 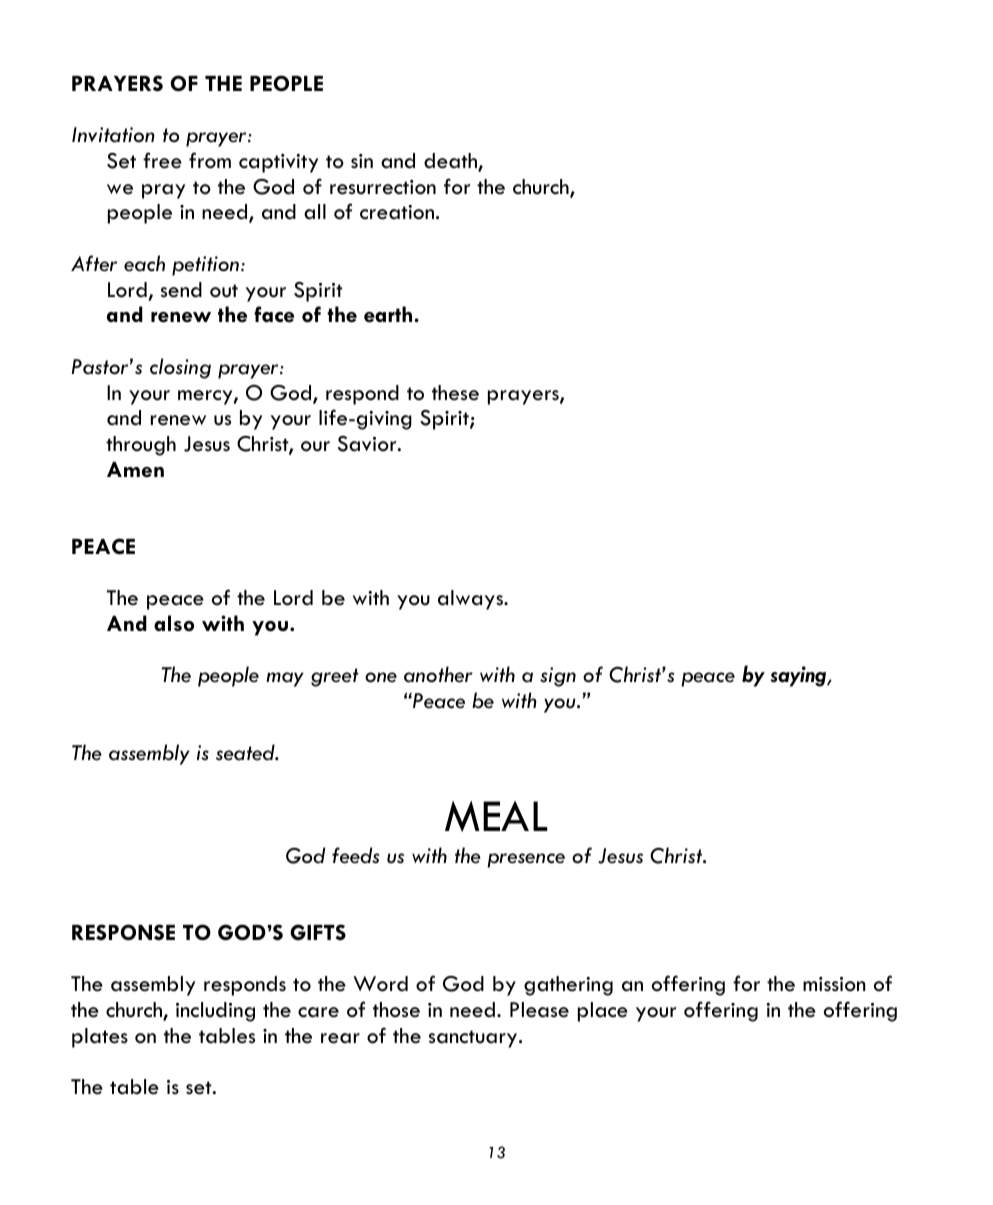 What do you see at coordinates (215, 1012) in the document?
I see `including` at bounding box center [215, 1012].
